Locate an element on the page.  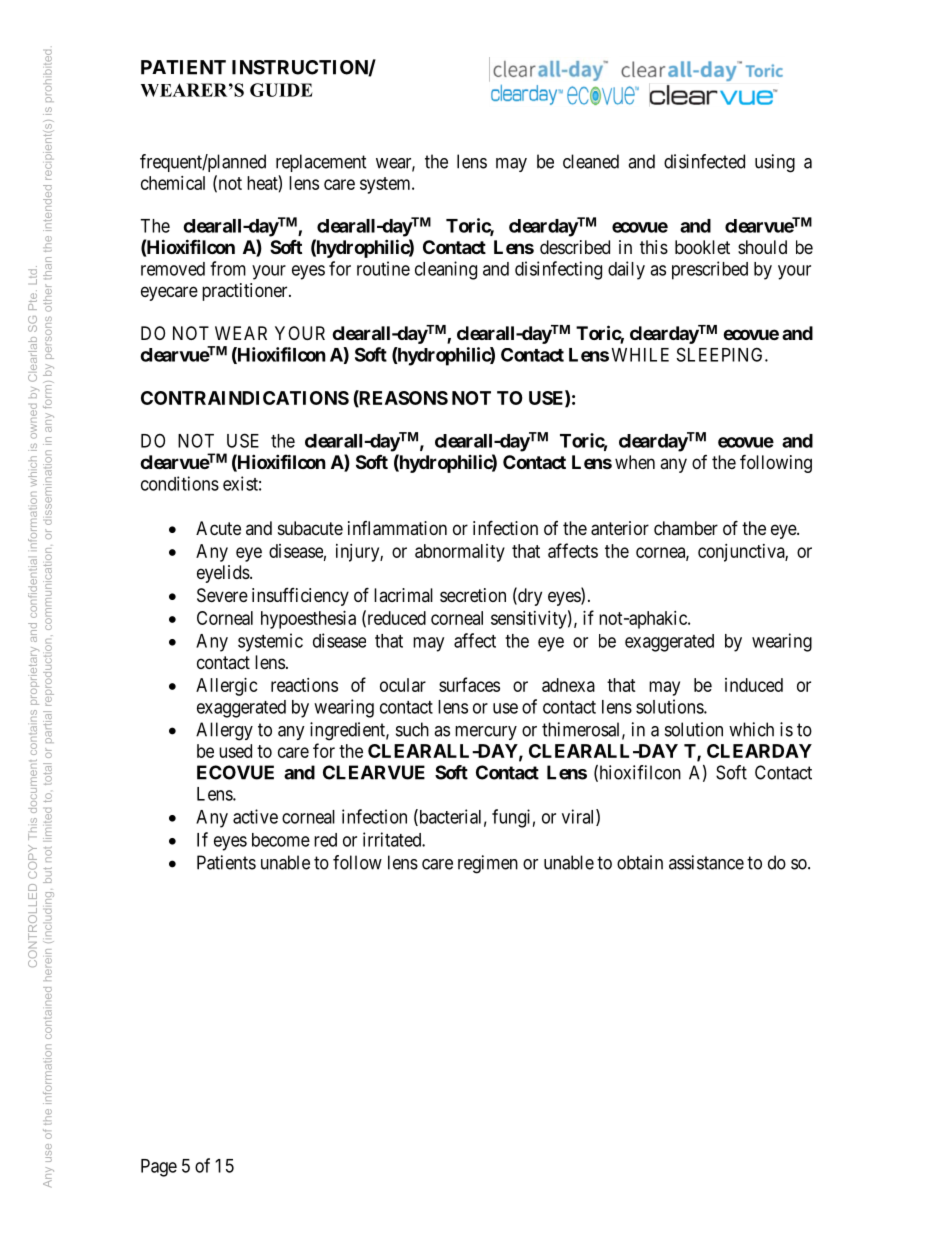
induced is located at coordinates (754, 685).
